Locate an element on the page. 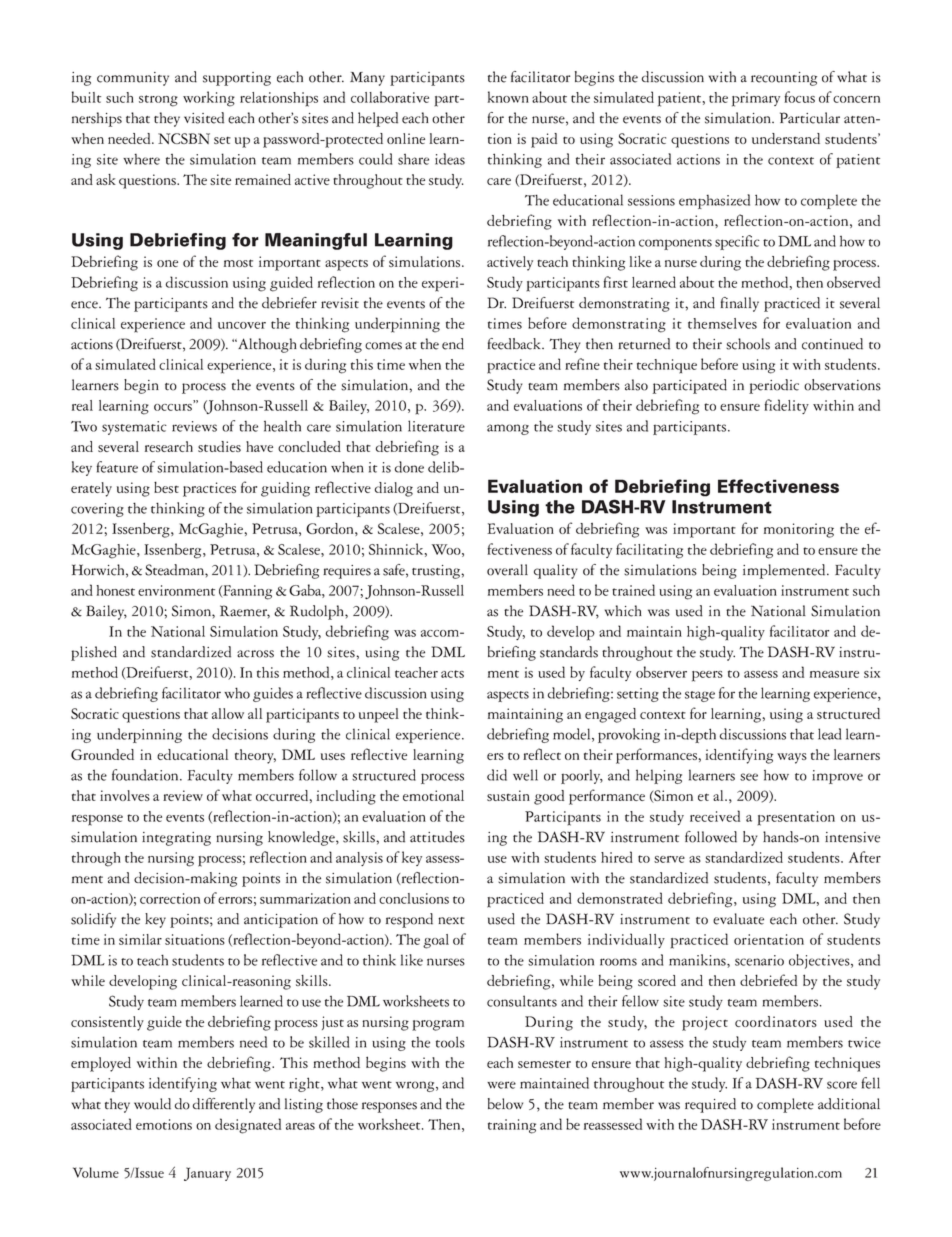 This image has height=1237, width=952. known is located at coordinates (508, 97).
